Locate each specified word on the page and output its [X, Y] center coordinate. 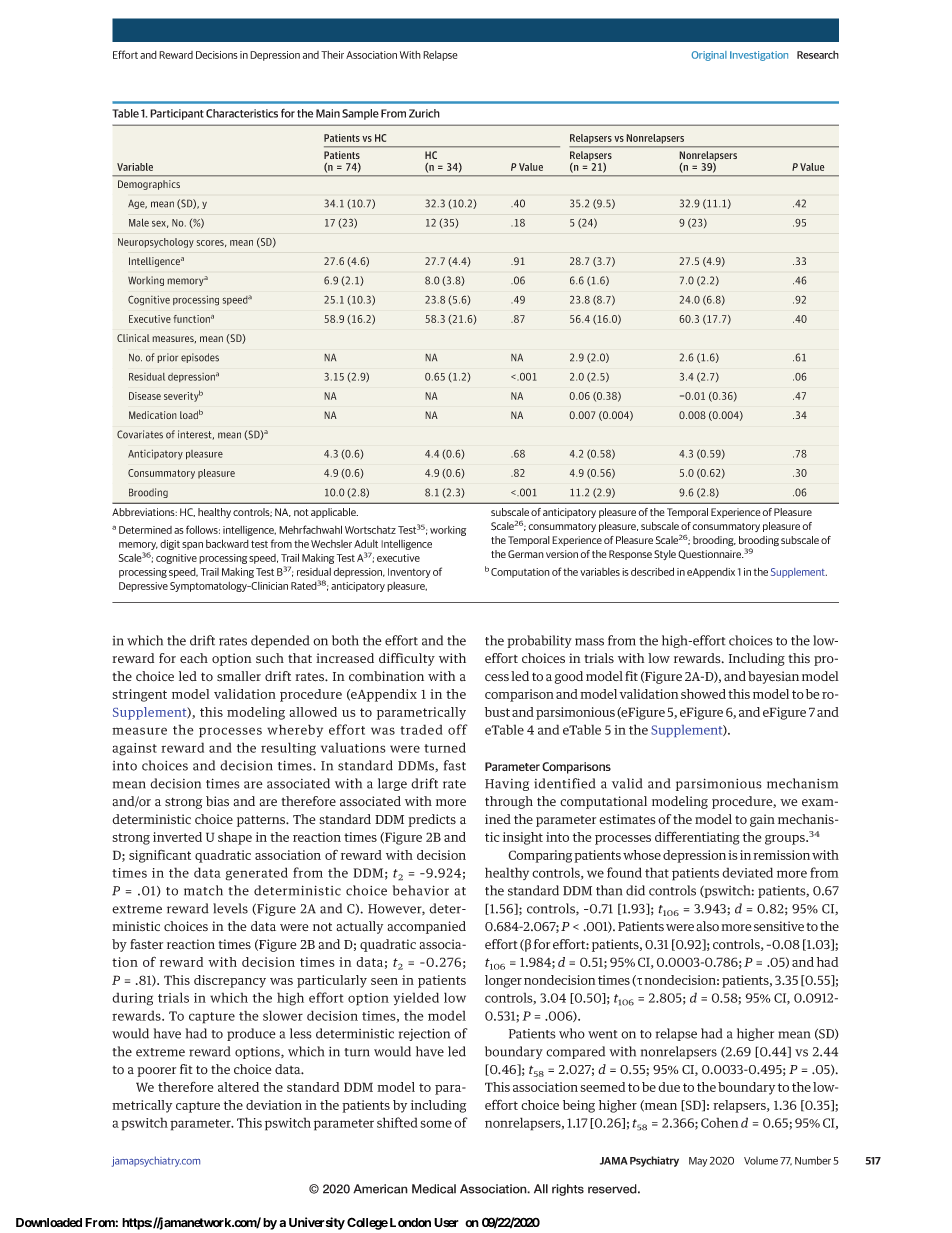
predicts [432, 820]
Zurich [424, 113]
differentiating [697, 838]
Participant [177, 114]
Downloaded [49, 1222]
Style [665, 555]
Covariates [140, 434]
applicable [334, 513]
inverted [177, 837]
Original [709, 56]
